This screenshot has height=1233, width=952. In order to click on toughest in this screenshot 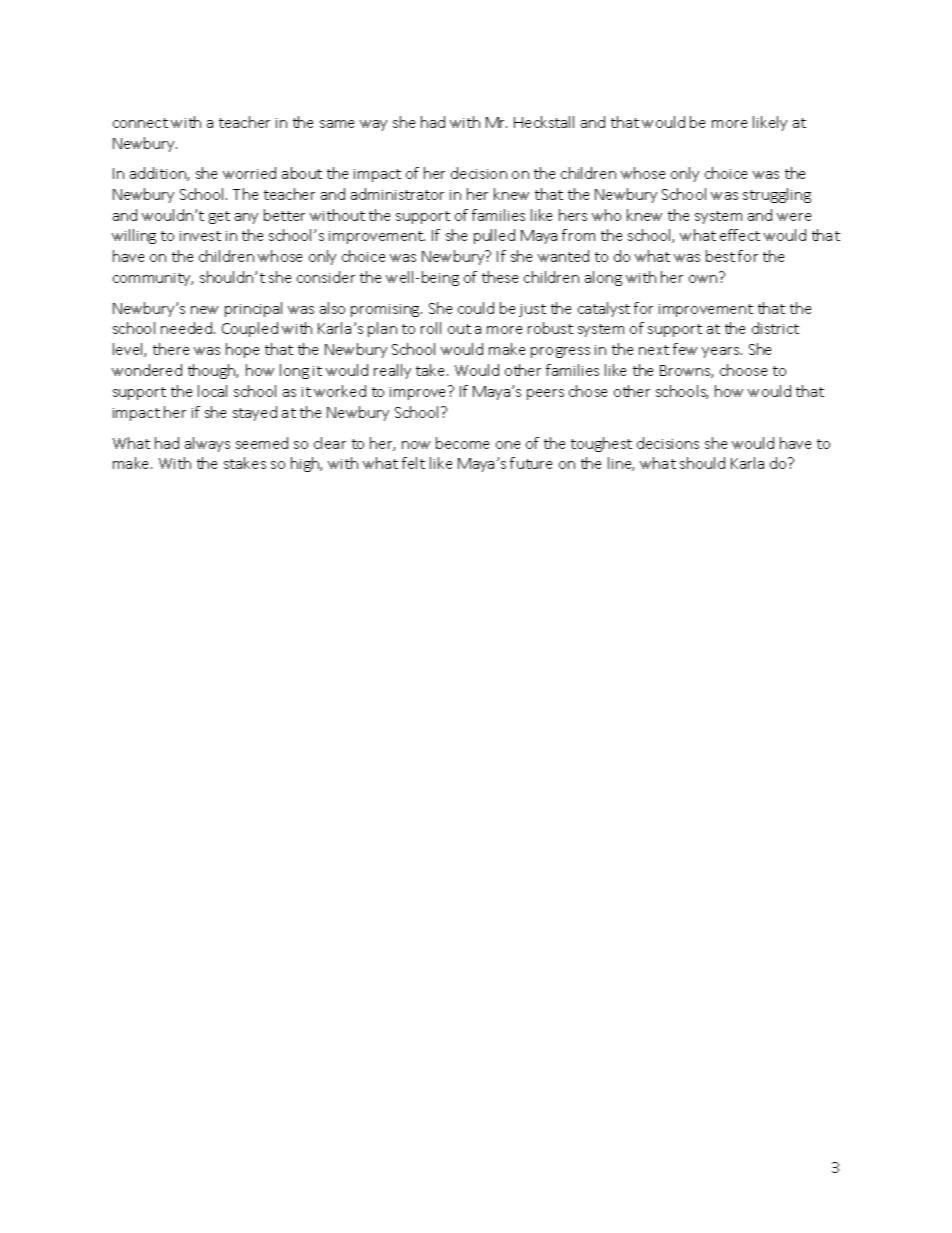, I will do `click(601, 444)`.
